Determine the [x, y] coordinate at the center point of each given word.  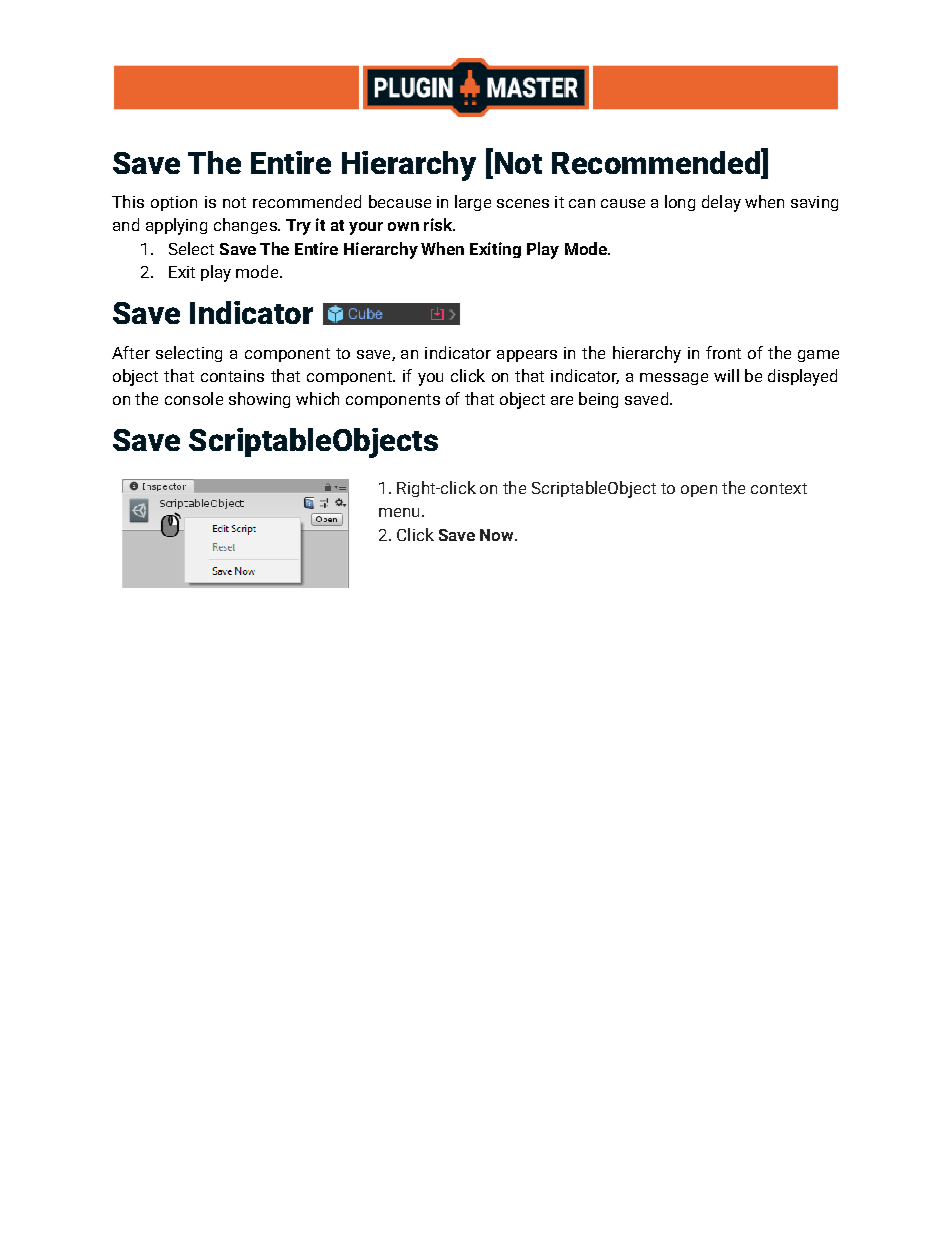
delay [721, 203]
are [562, 400]
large [473, 203]
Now [498, 535]
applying [176, 226]
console [194, 398]
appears [527, 356]
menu [399, 512]
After [131, 352]
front [723, 352]
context [779, 488]
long [680, 203]
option [174, 203]
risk [439, 224]
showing [259, 400]
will [726, 375]
